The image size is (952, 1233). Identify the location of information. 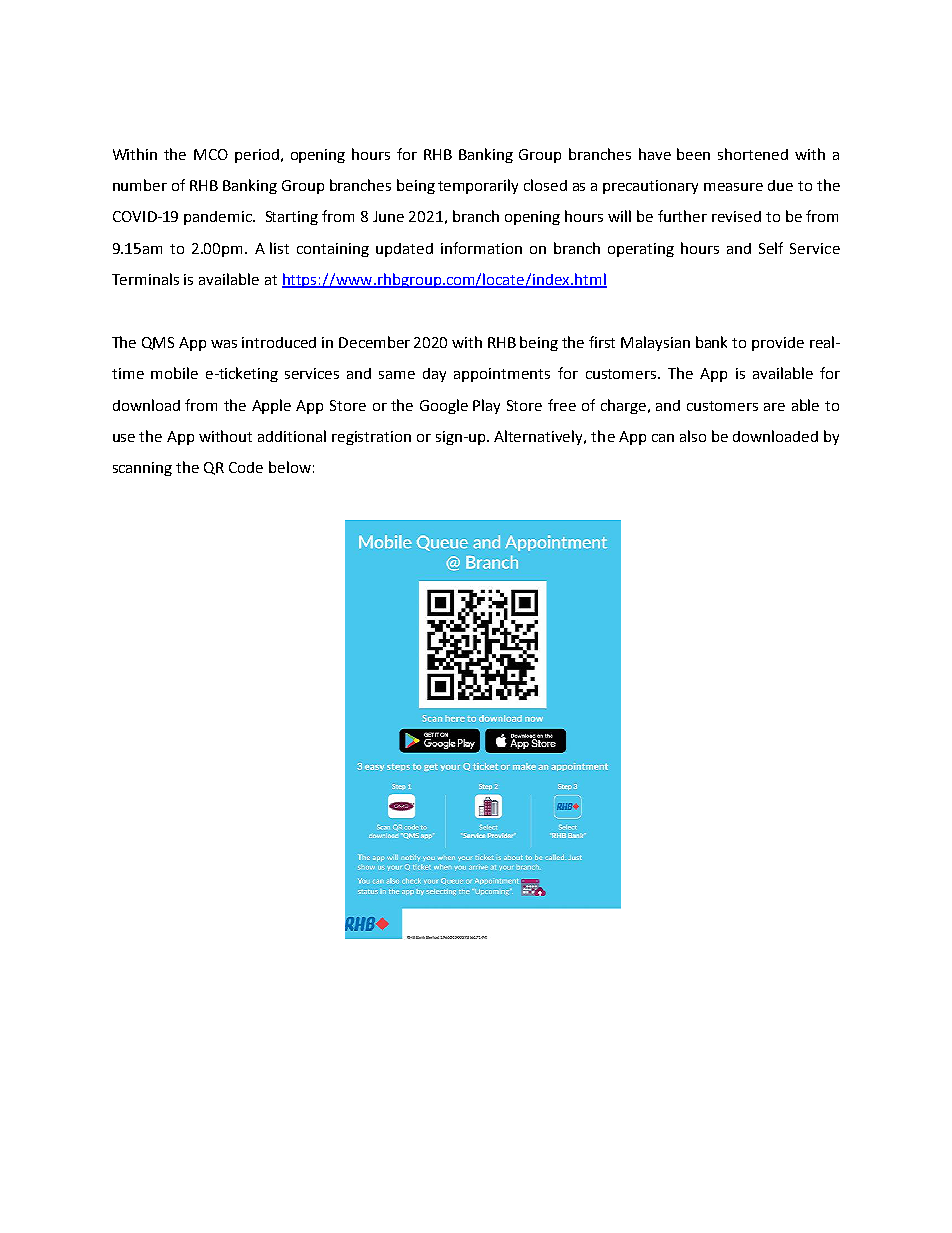
(481, 248).
